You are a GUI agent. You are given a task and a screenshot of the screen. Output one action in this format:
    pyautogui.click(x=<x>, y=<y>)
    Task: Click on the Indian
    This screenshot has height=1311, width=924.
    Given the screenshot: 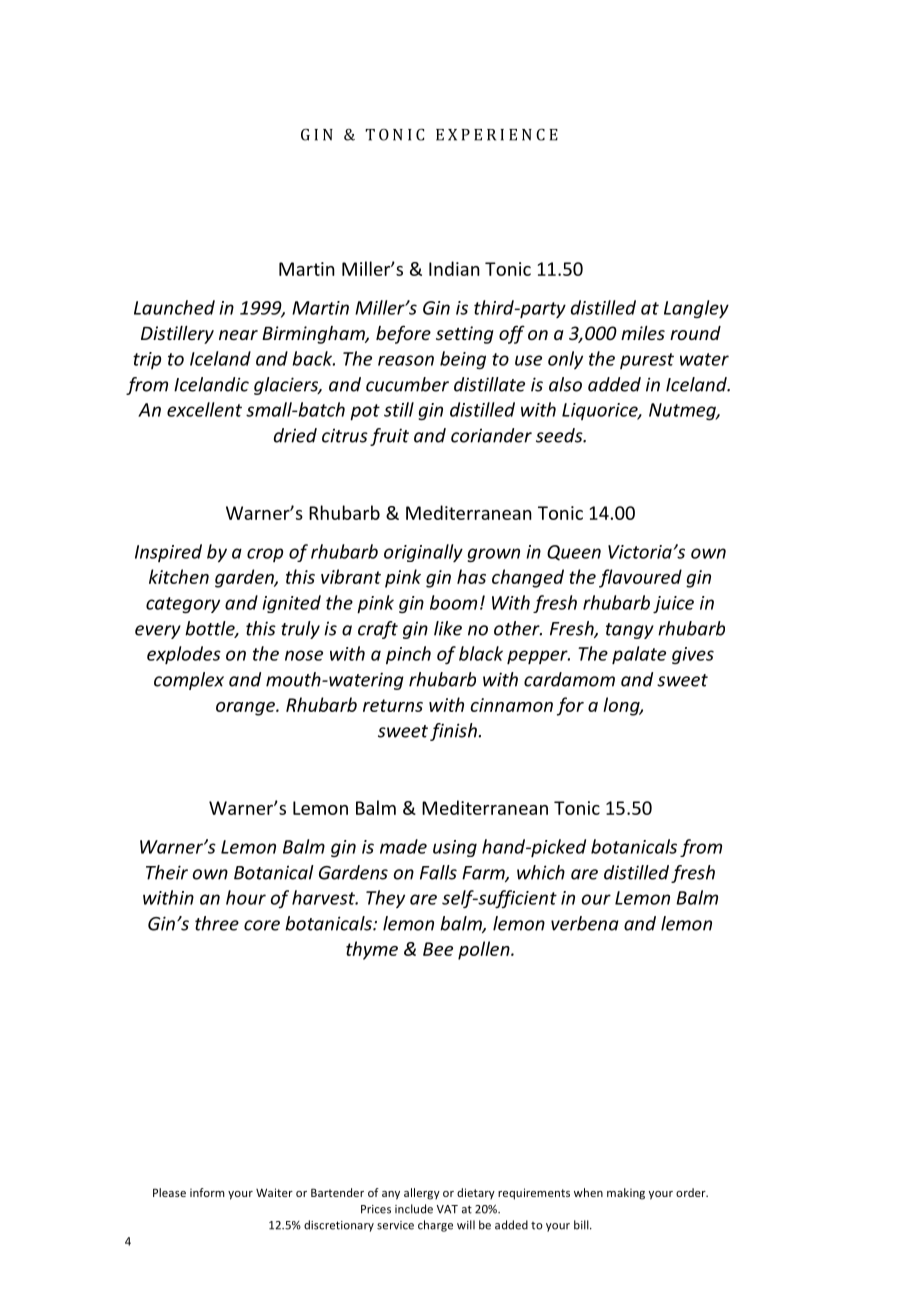 What is the action you would take?
    pyautogui.click(x=454, y=268)
